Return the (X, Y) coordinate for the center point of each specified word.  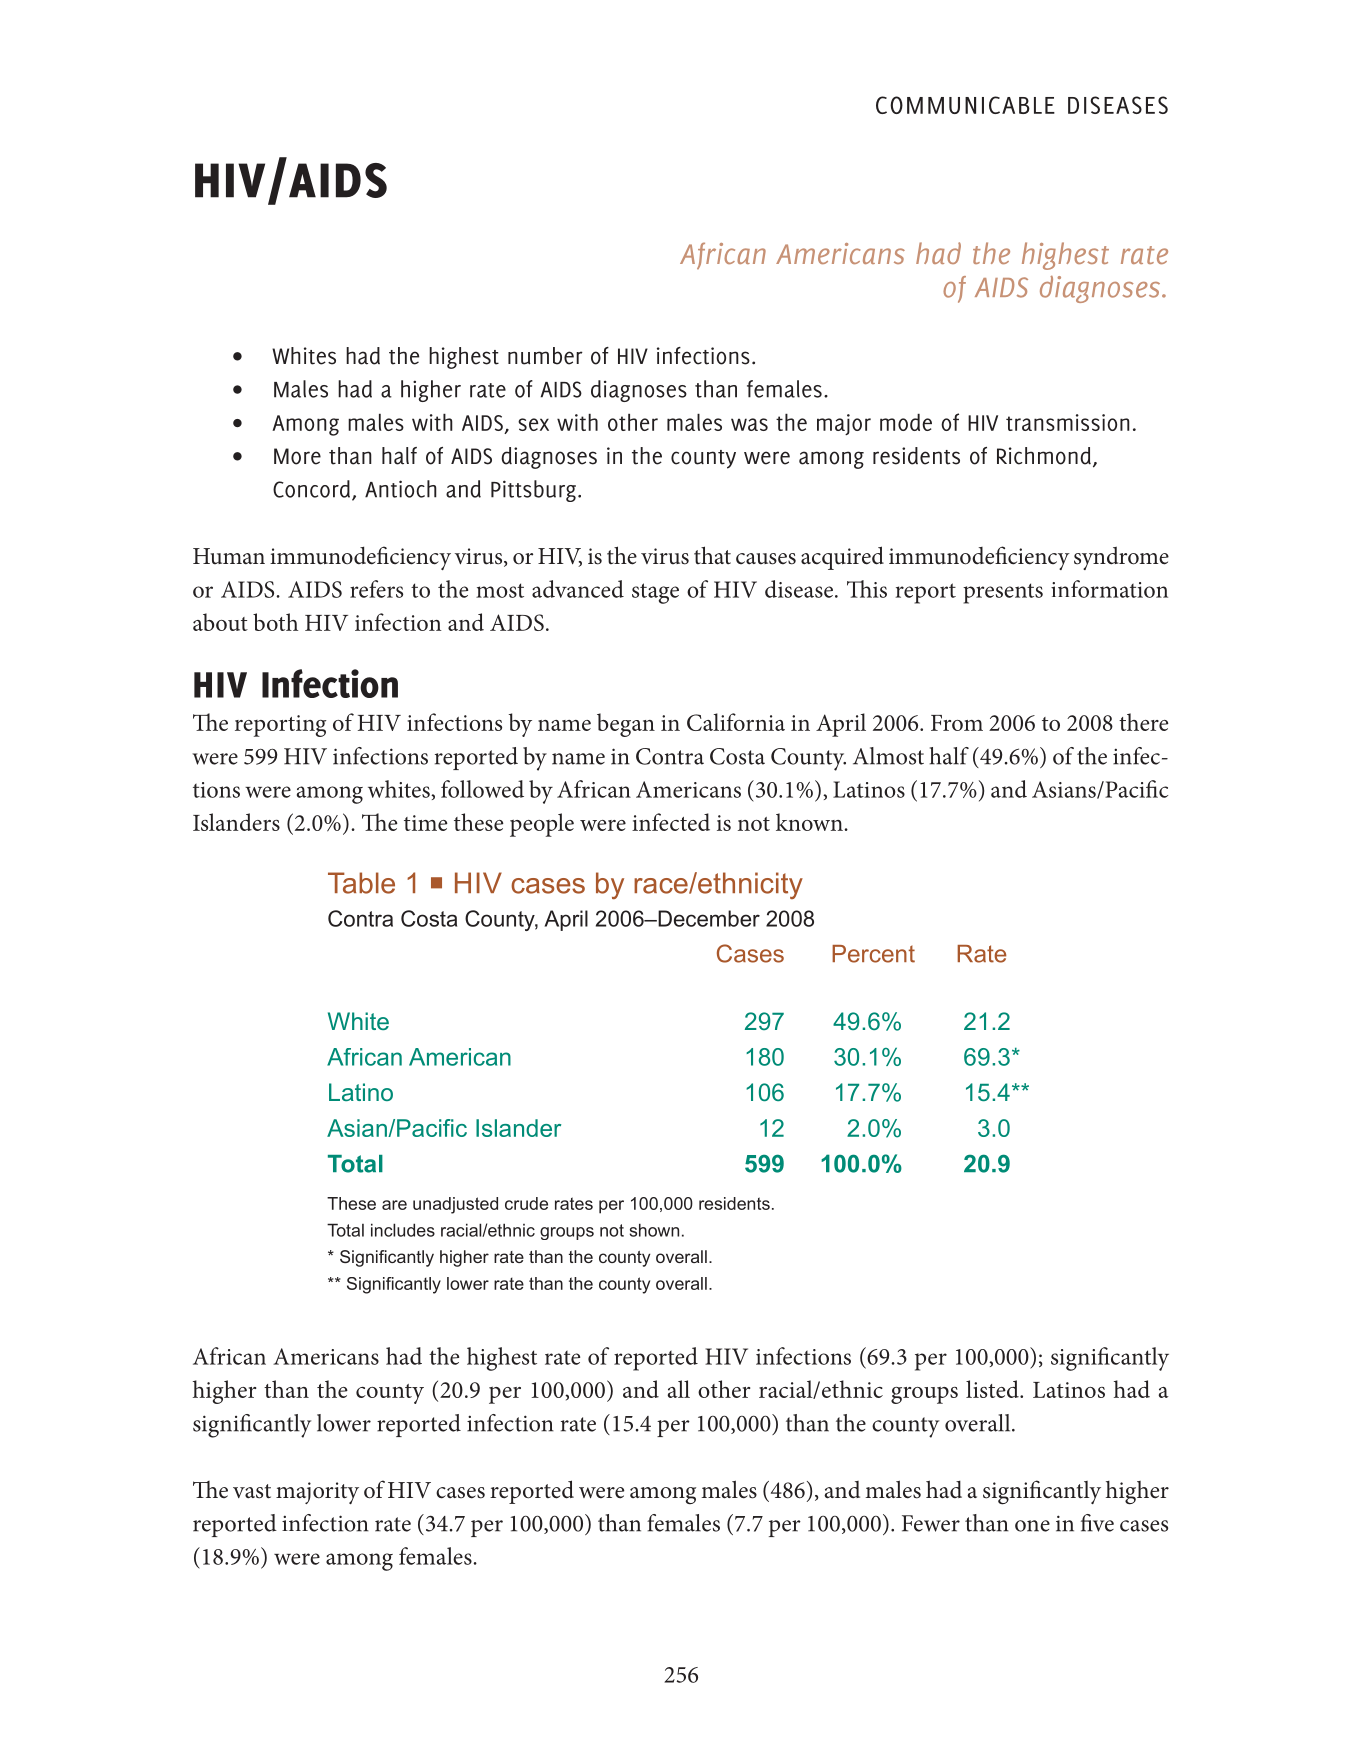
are (394, 1205)
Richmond (1044, 456)
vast (252, 1491)
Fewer (931, 1523)
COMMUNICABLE (965, 105)
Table (361, 883)
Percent (873, 954)
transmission (1068, 422)
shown (654, 1230)
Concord (313, 490)
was (749, 424)
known (810, 822)
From (957, 723)
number (545, 356)
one (1032, 1526)
